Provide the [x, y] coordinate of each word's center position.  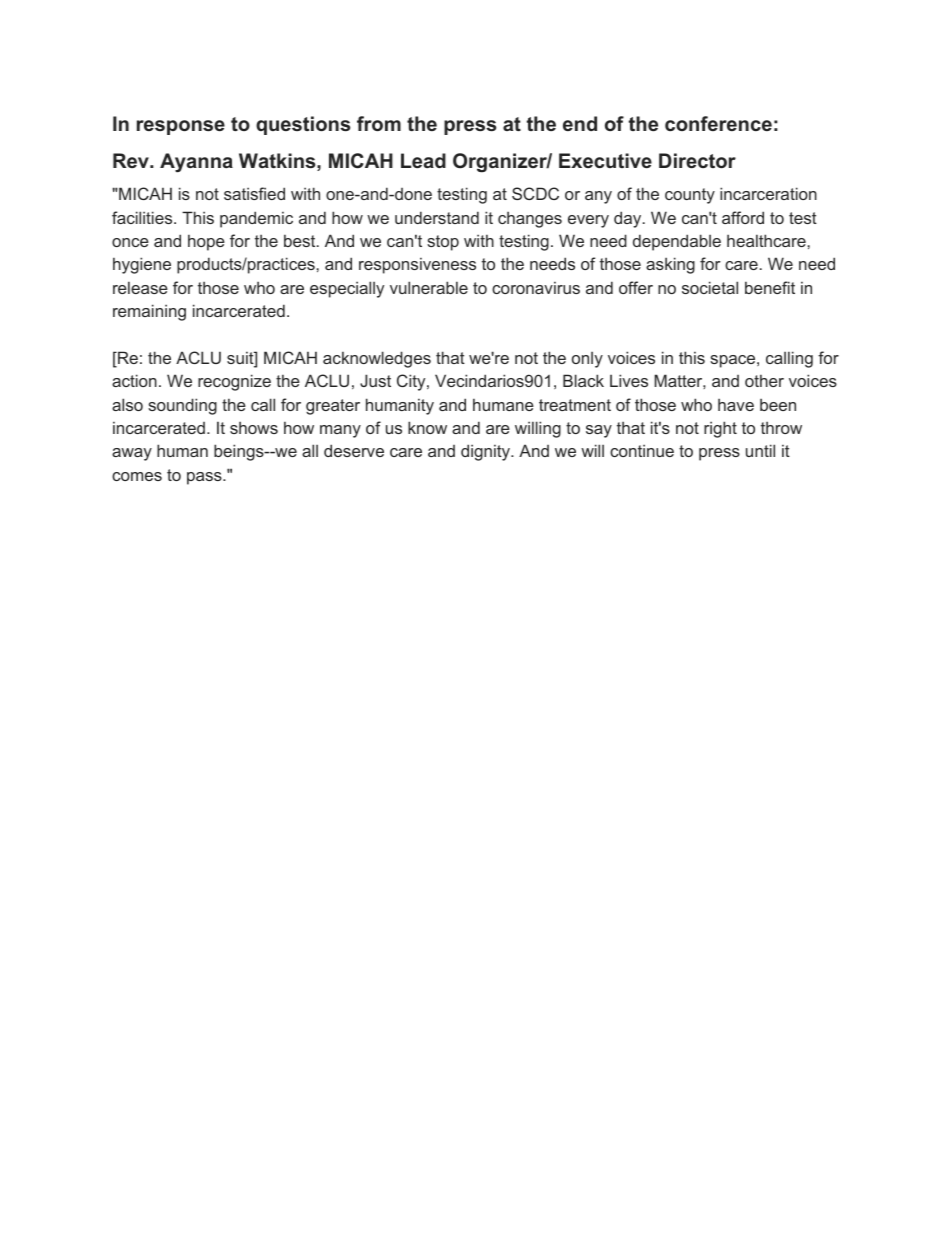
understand [437, 217]
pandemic [256, 219]
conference [718, 123]
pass [205, 478]
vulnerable [429, 287]
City [412, 382]
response [181, 127]
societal [710, 287]
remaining [149, 312]
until [760, 450]
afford [743, 217]
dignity [487, 452]
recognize [234, 382]
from [379, 123]
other [764, 380]
